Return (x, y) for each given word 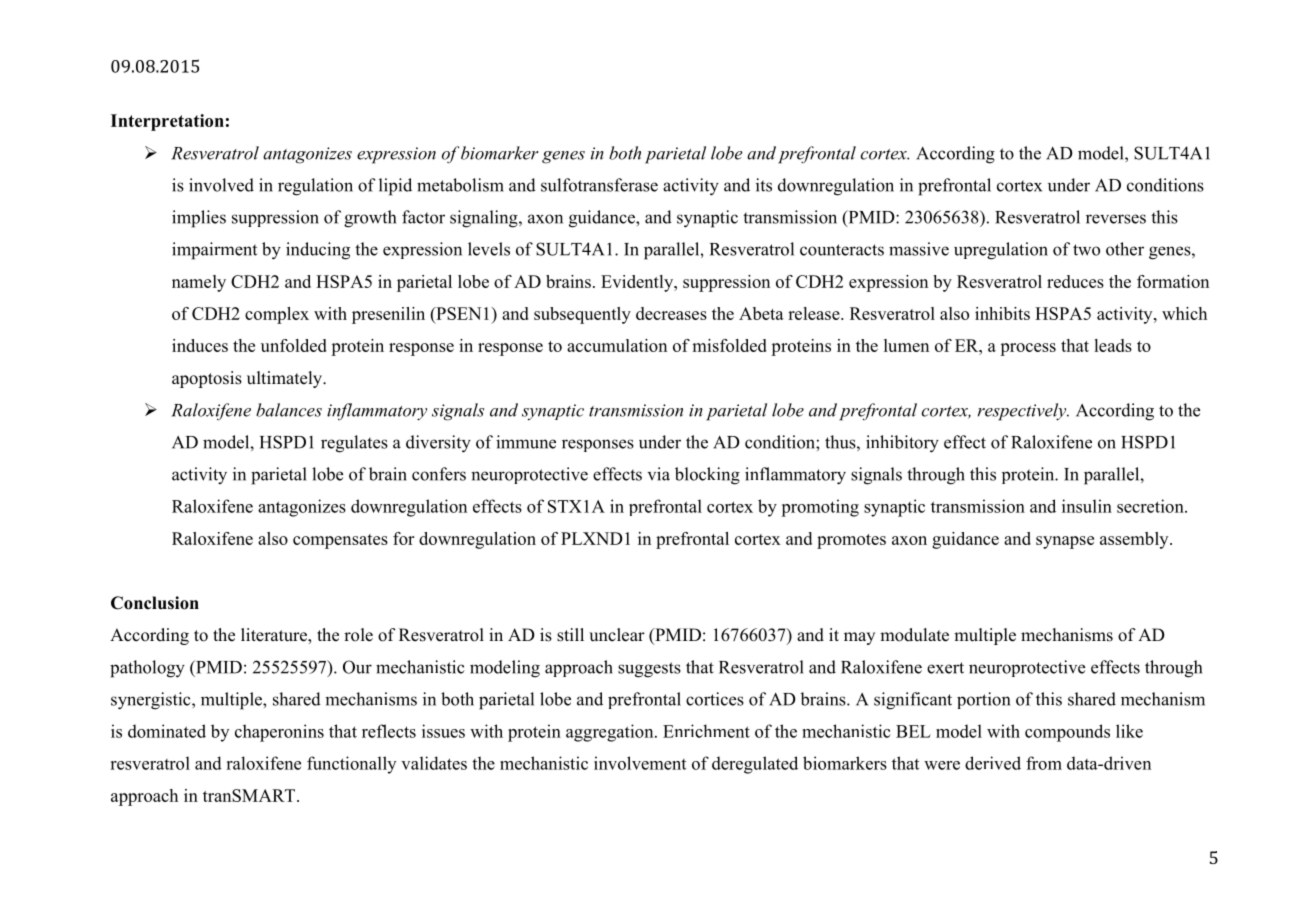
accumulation (617, 345)
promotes (851, 541)
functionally (351, 765)
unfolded (294, 345)
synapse (1065, 542)
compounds (1067, 733)
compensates (340, 541)
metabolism (460, 185)
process (1028, 349)
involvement (640, 763)
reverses (1116, 219)
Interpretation (167, 122)
